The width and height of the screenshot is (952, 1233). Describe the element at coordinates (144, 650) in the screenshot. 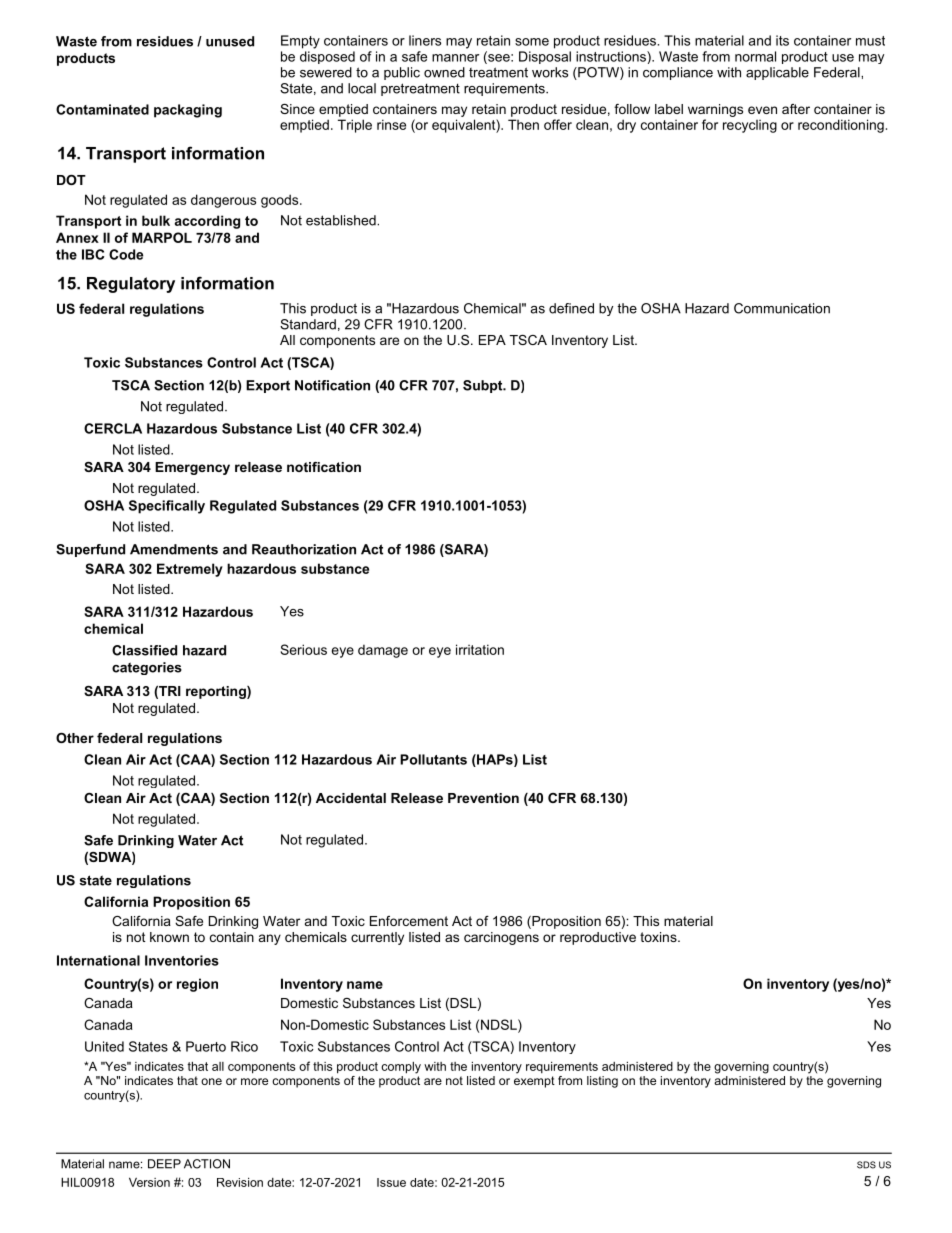

I see `Classified` at that location.
